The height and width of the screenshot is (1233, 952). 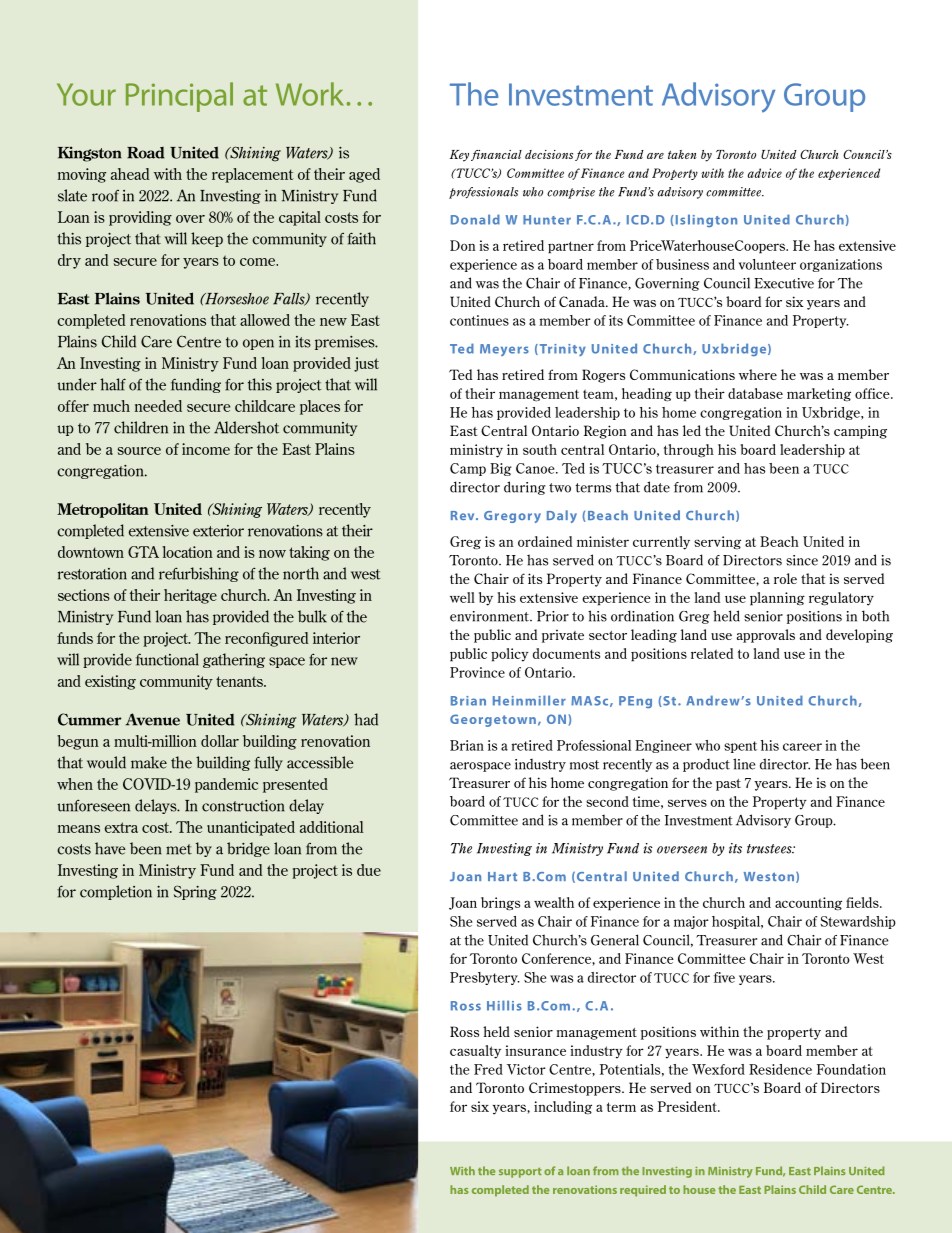 What do you see at coordinates (728, 785) in the screenshot?
I see `past` at bounding box center [728, 785].
